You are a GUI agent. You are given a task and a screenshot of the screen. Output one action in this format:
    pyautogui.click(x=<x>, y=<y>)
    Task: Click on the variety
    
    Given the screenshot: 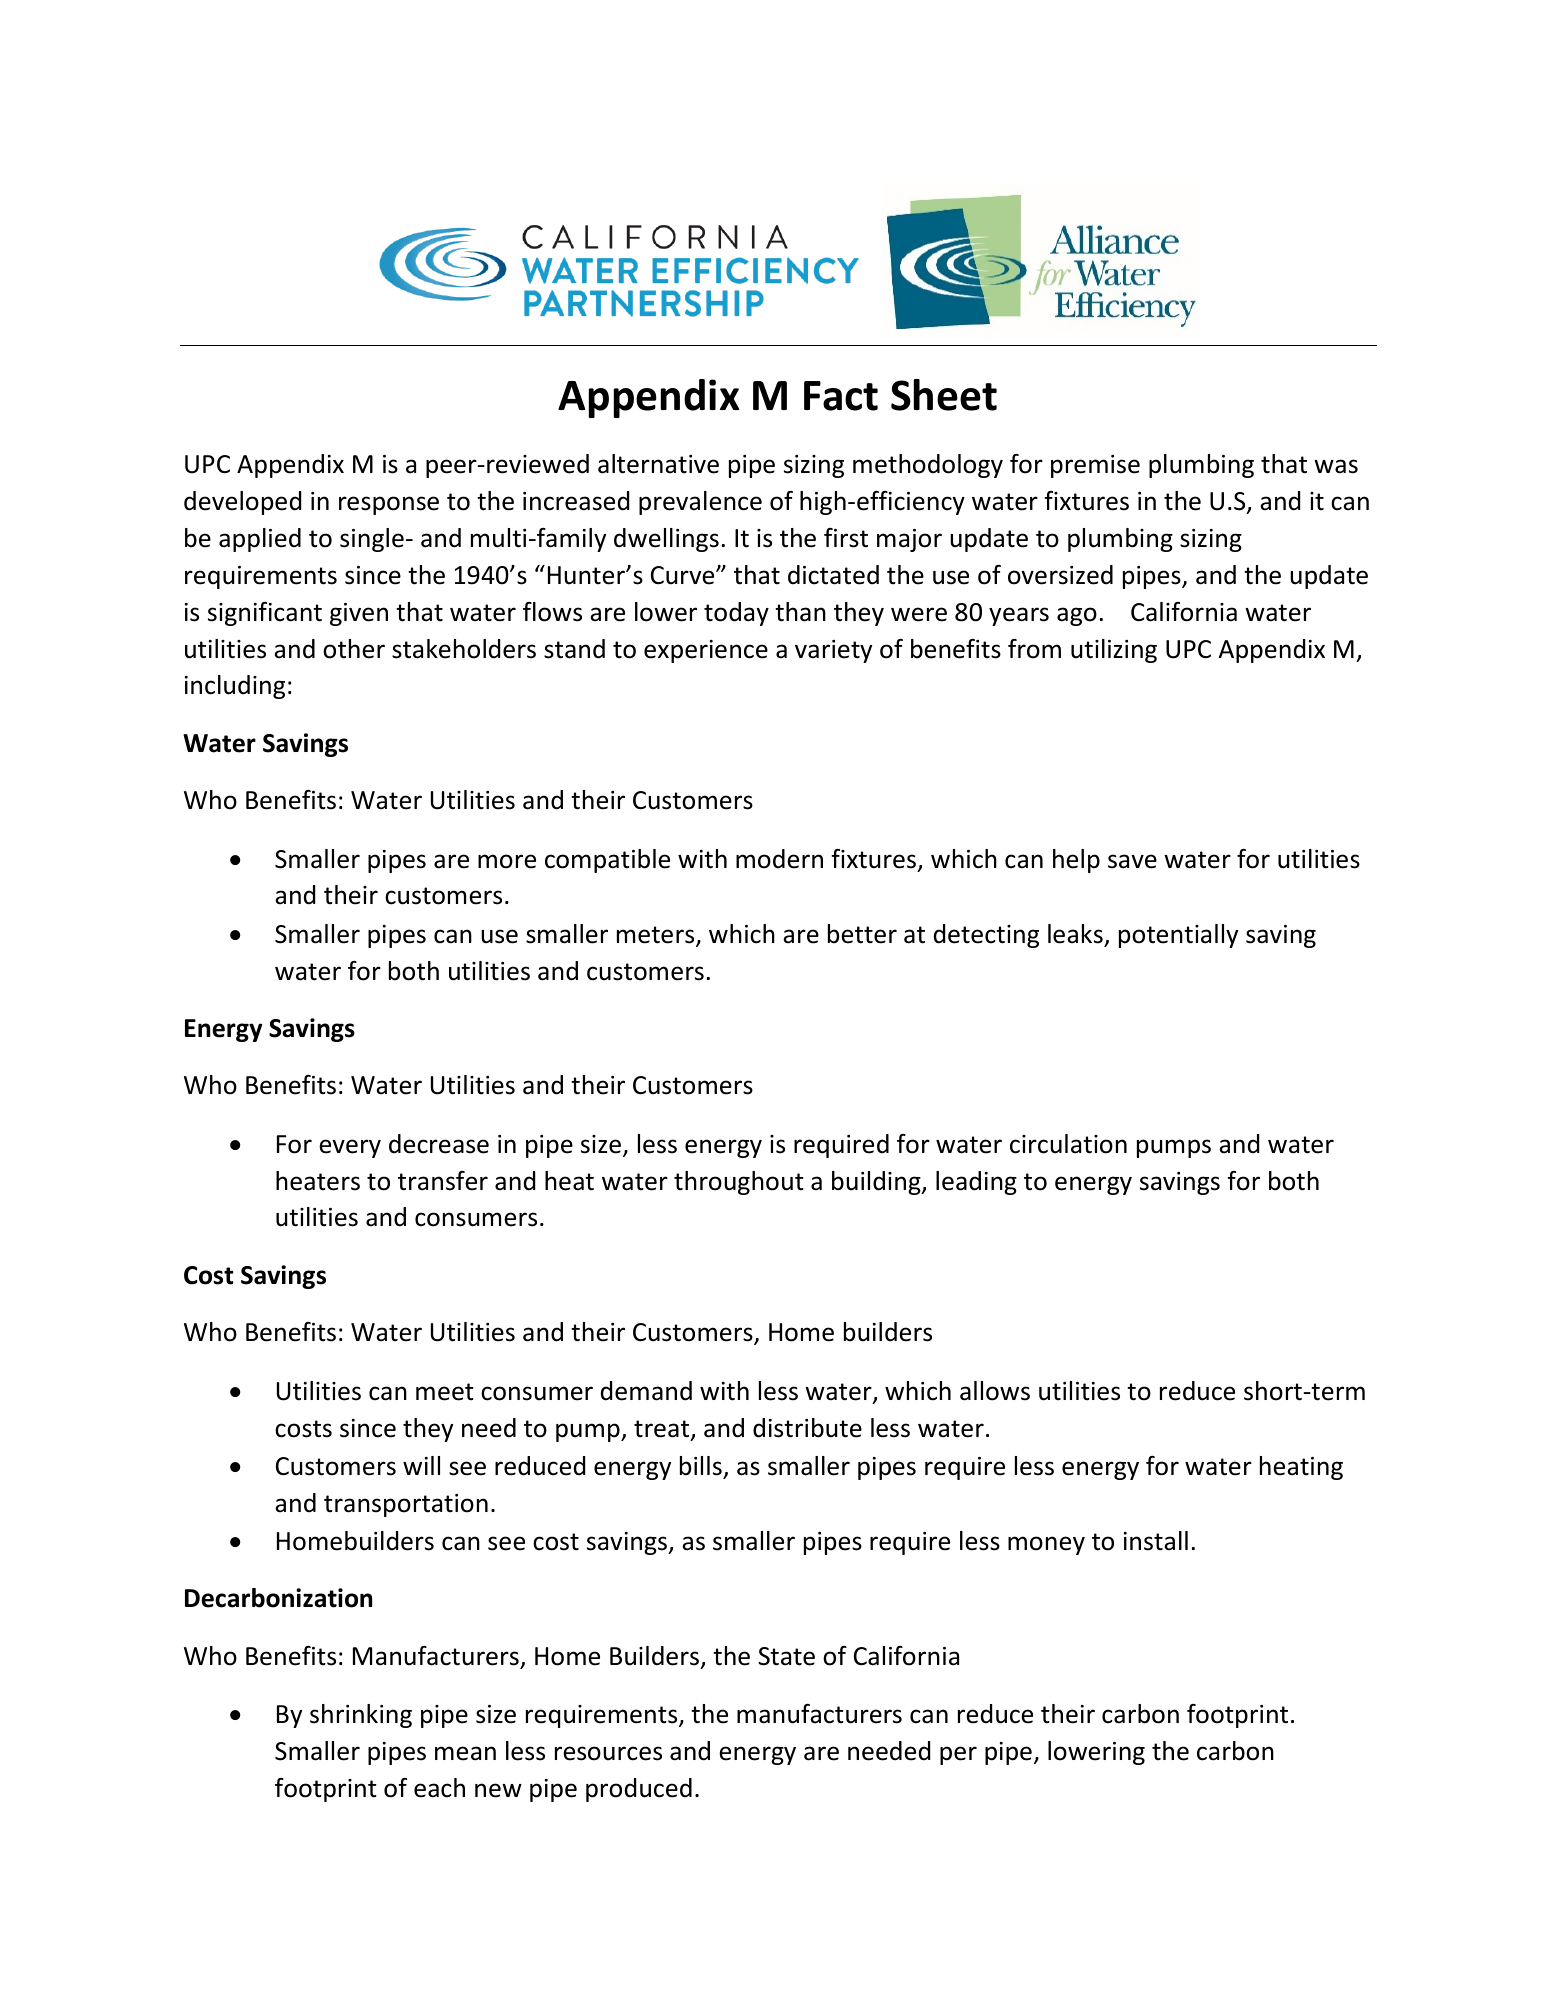 What is the action you would take?
    pyautogui.click(x=833, y=651)
